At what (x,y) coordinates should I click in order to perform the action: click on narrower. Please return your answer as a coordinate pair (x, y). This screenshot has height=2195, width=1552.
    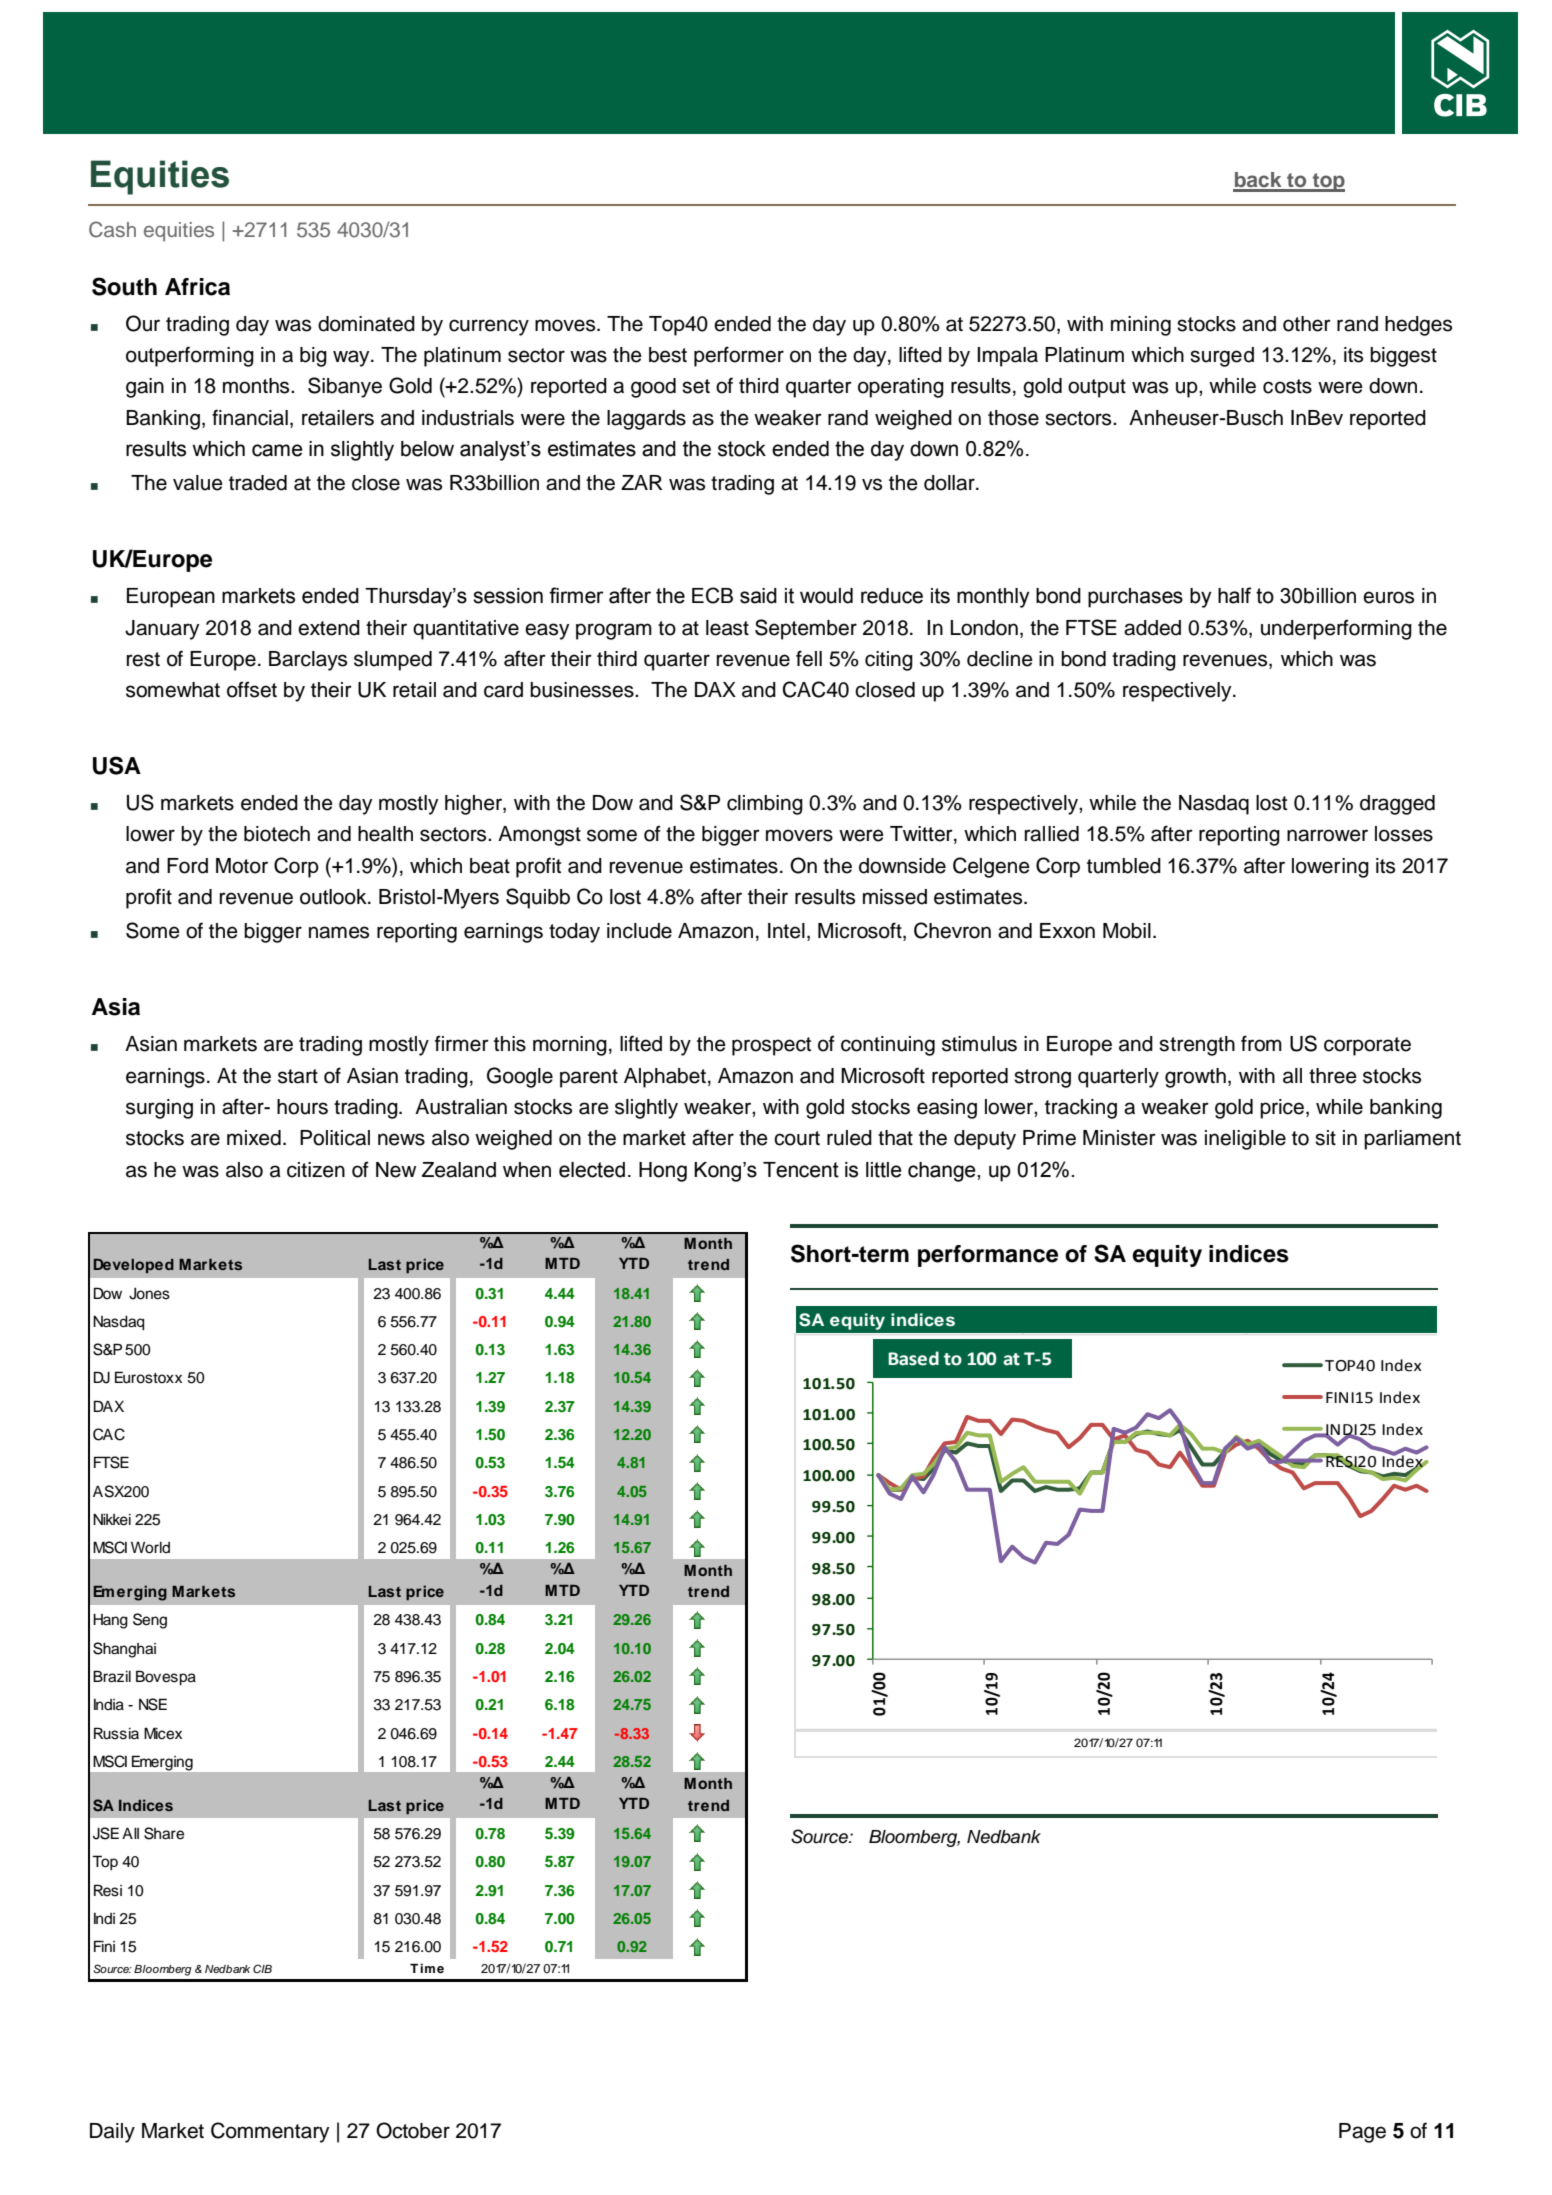
    Looking at the image, I should click on (1327, 835).
